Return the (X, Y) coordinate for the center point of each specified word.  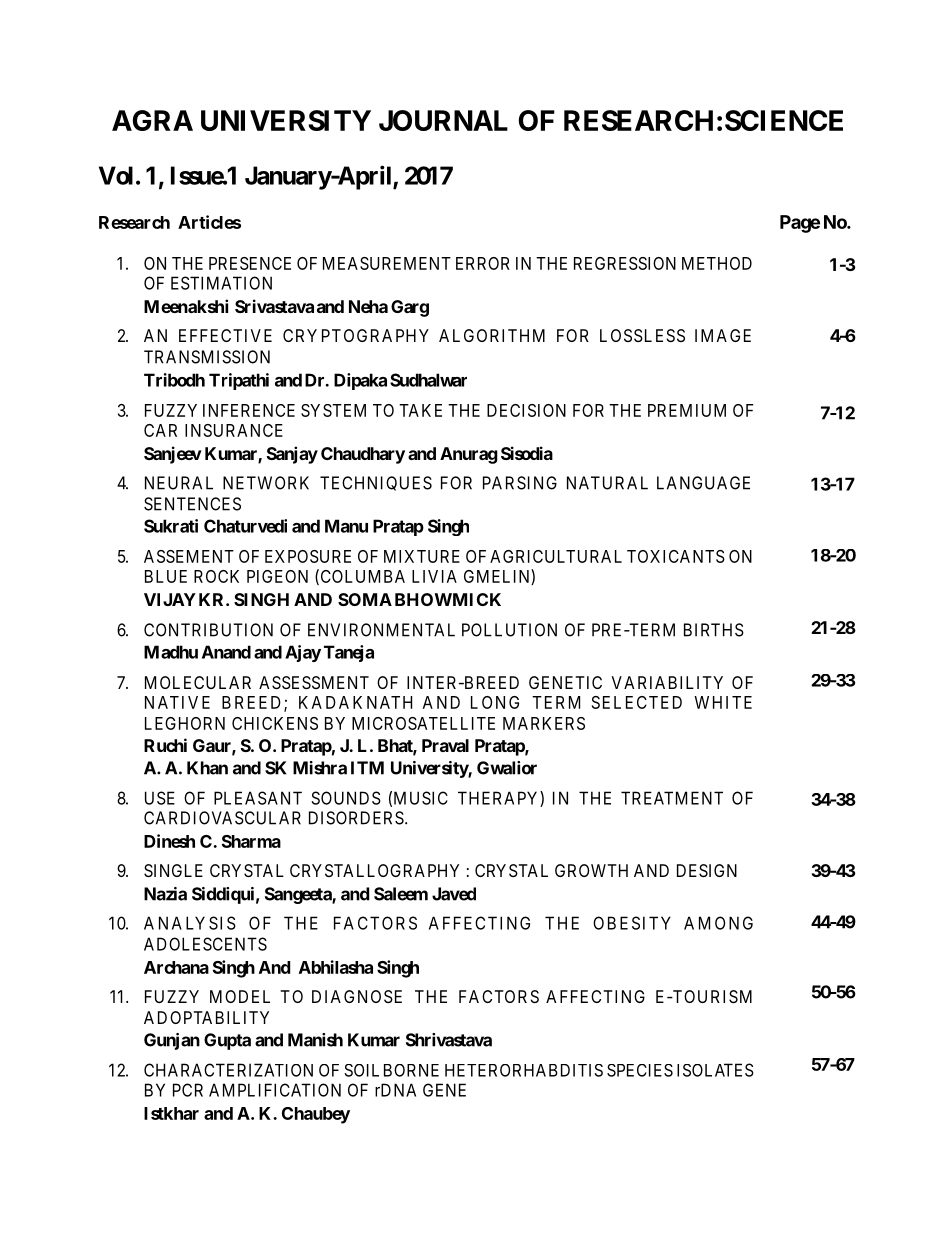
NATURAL (607, 483)
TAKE (420, 410)
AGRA (152, 120)
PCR (188, 1090)
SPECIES (640, 1070)
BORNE (411, 1070)
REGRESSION (625, 263)
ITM (367, 768)
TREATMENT (672, 798)
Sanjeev (173, 455)
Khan (207, 768)
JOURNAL (443, 120)
